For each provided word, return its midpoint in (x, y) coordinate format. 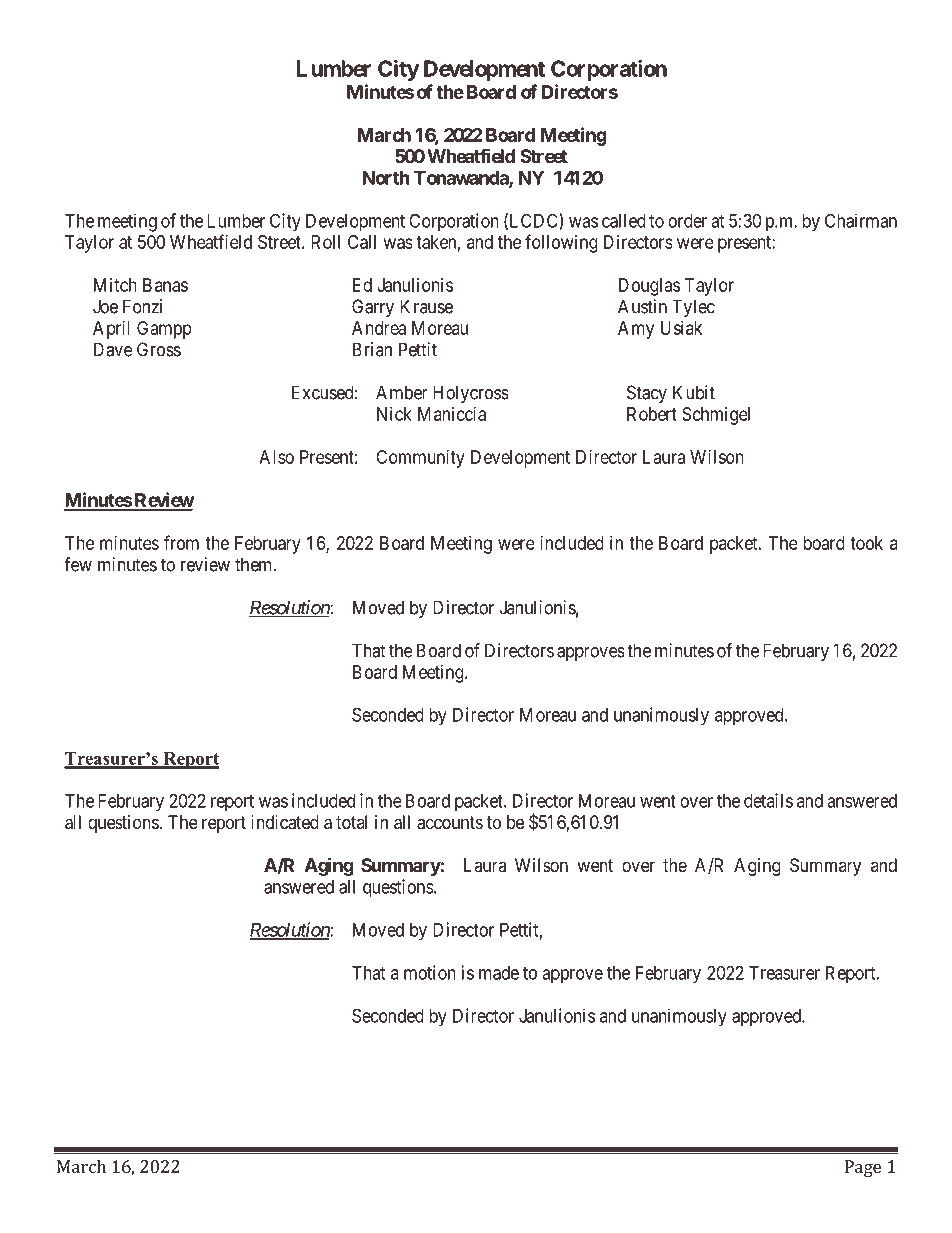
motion (430, 972)
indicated (285, 822)
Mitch (115, 285)
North (386, 178)
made (499, 973)
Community (420, 459)
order (687, 221)
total (351, 822)
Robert (652, 414)
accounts (450, 823)
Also (276, 457)
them (255, 564)
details (768, 800)
